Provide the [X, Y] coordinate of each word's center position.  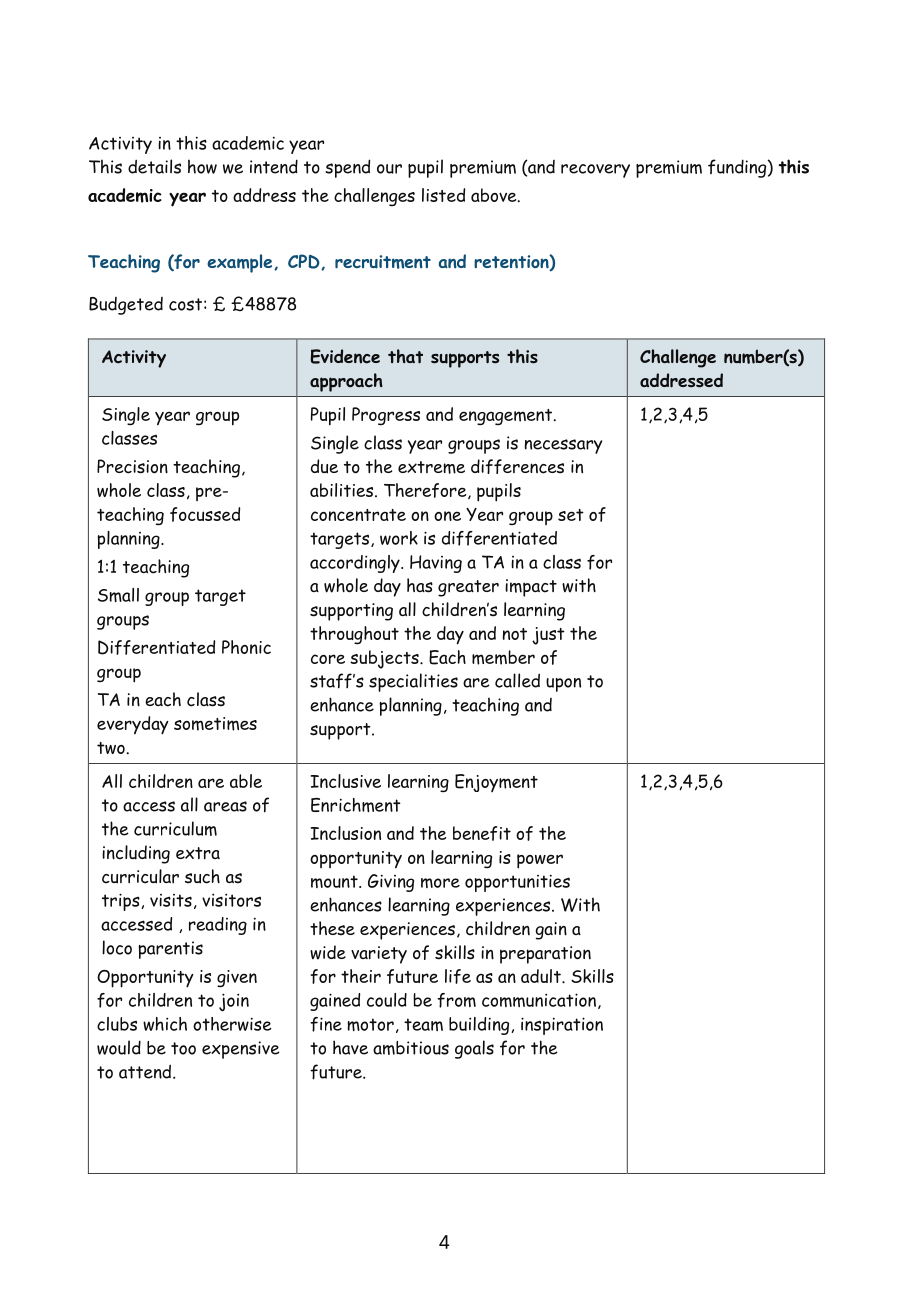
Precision [132, 466]
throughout [354, 635]
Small [118, 595]
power [540, 861]
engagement [507, 417]
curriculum [175, 828]
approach [346, 382]
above [495, 195]
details [154, 166]
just [548, 636]
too [183, 1048]
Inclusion [345, 833]
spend [347, 168]
